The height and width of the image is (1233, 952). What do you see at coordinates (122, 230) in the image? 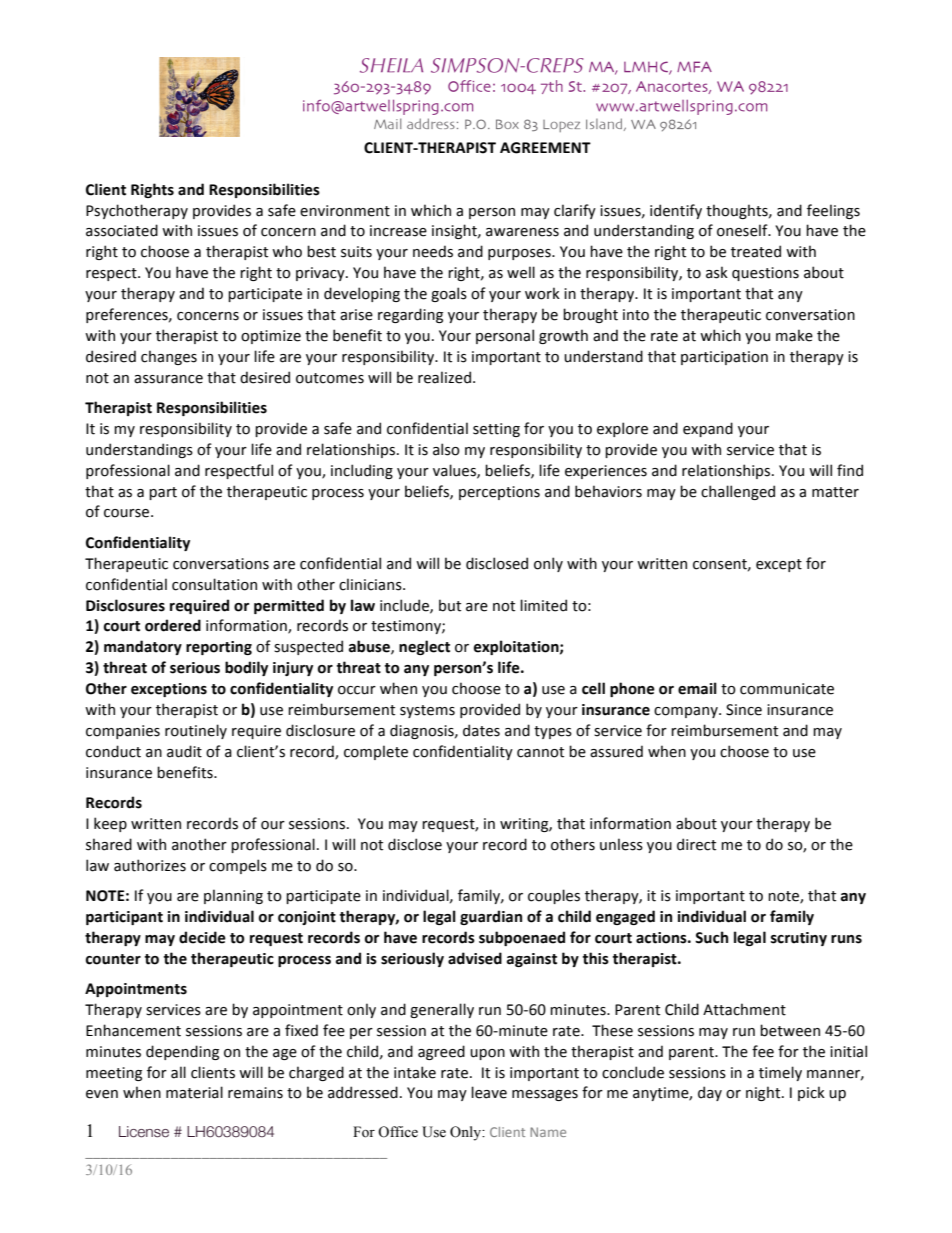
I see `associated` at bounding box center [122, 230].
